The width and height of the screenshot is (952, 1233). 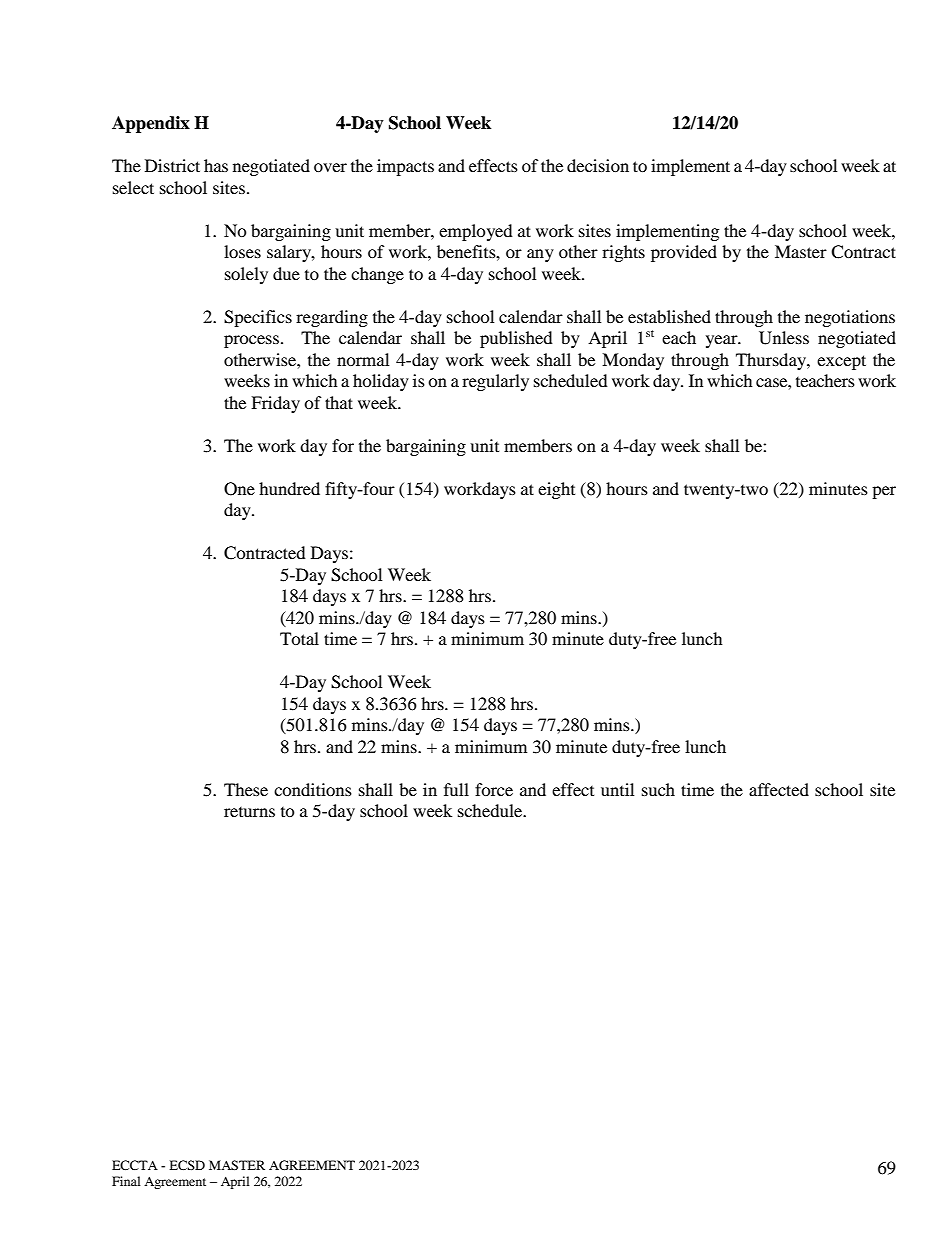 I want to click on force, so click(x=494, y=789).
